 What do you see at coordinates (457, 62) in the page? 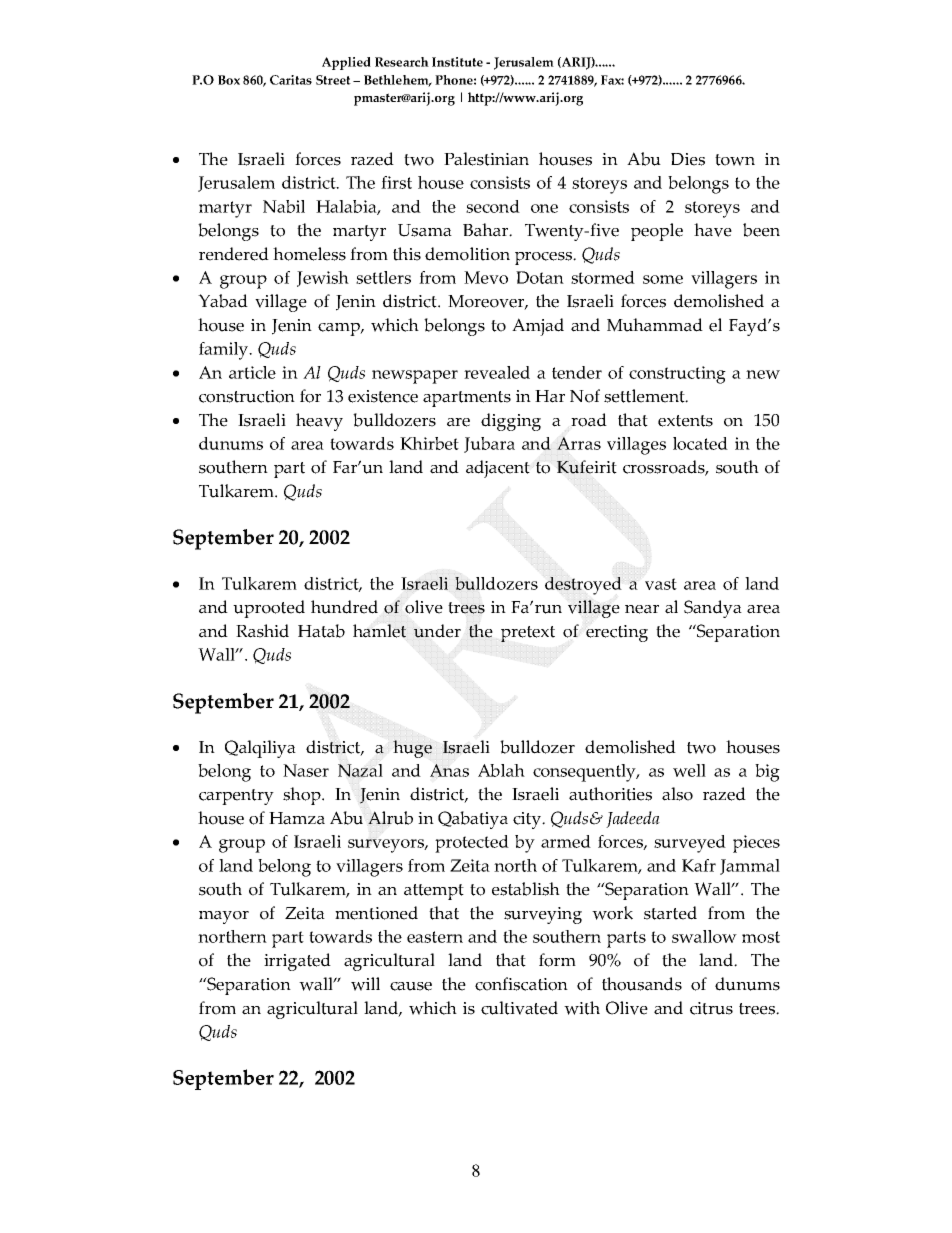
I see `Institute` at bounding box center [457, 62].
